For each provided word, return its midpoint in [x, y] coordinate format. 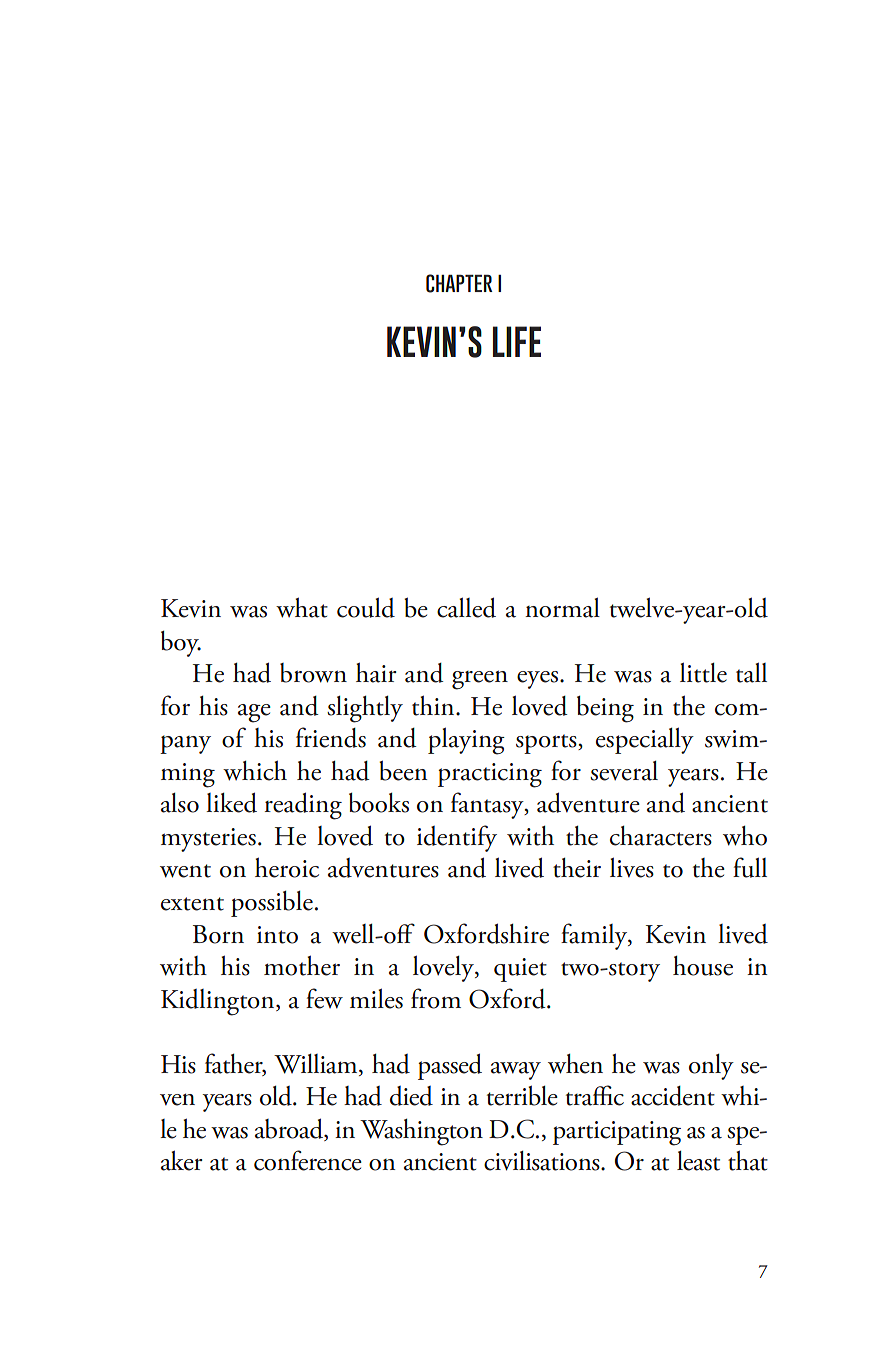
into [277, 935]
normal [562, 607]
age [254, 713]
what [302, 607]
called [466, 607]
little [703, 672]
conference [308, 1160]
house [703, 966]
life [517, 341]
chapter [459, 283]
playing [466, 741]
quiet [520, 970]
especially [645, 740]
